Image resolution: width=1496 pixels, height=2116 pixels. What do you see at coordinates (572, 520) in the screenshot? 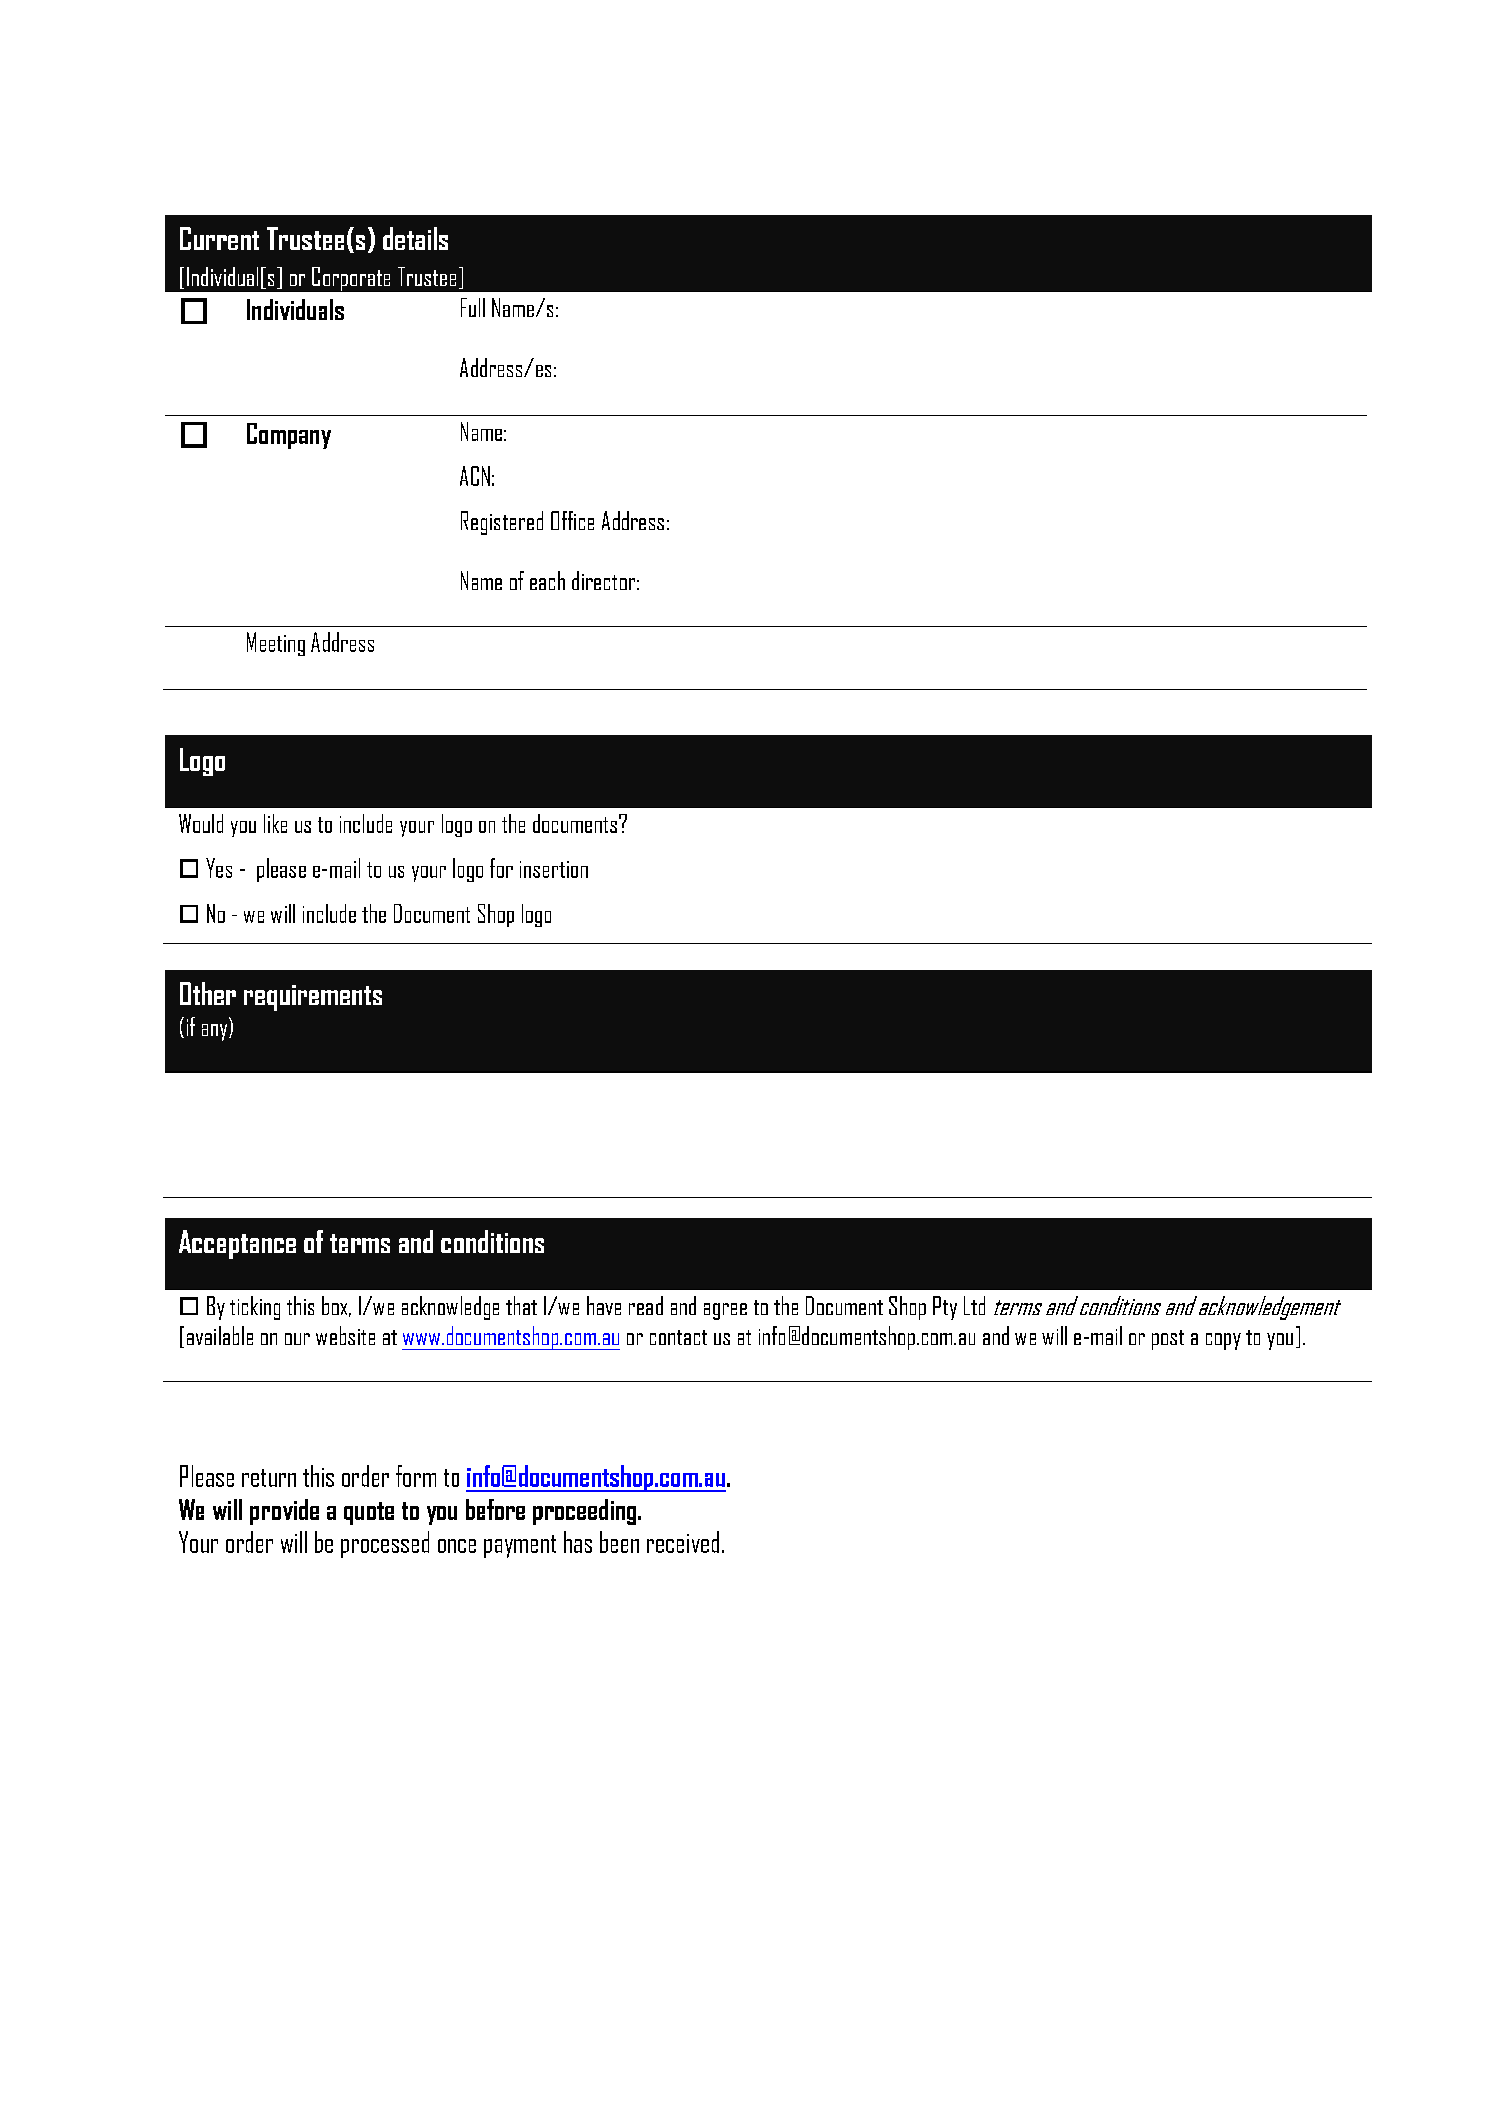
I see `Office` at bounding box center [572, 520].
